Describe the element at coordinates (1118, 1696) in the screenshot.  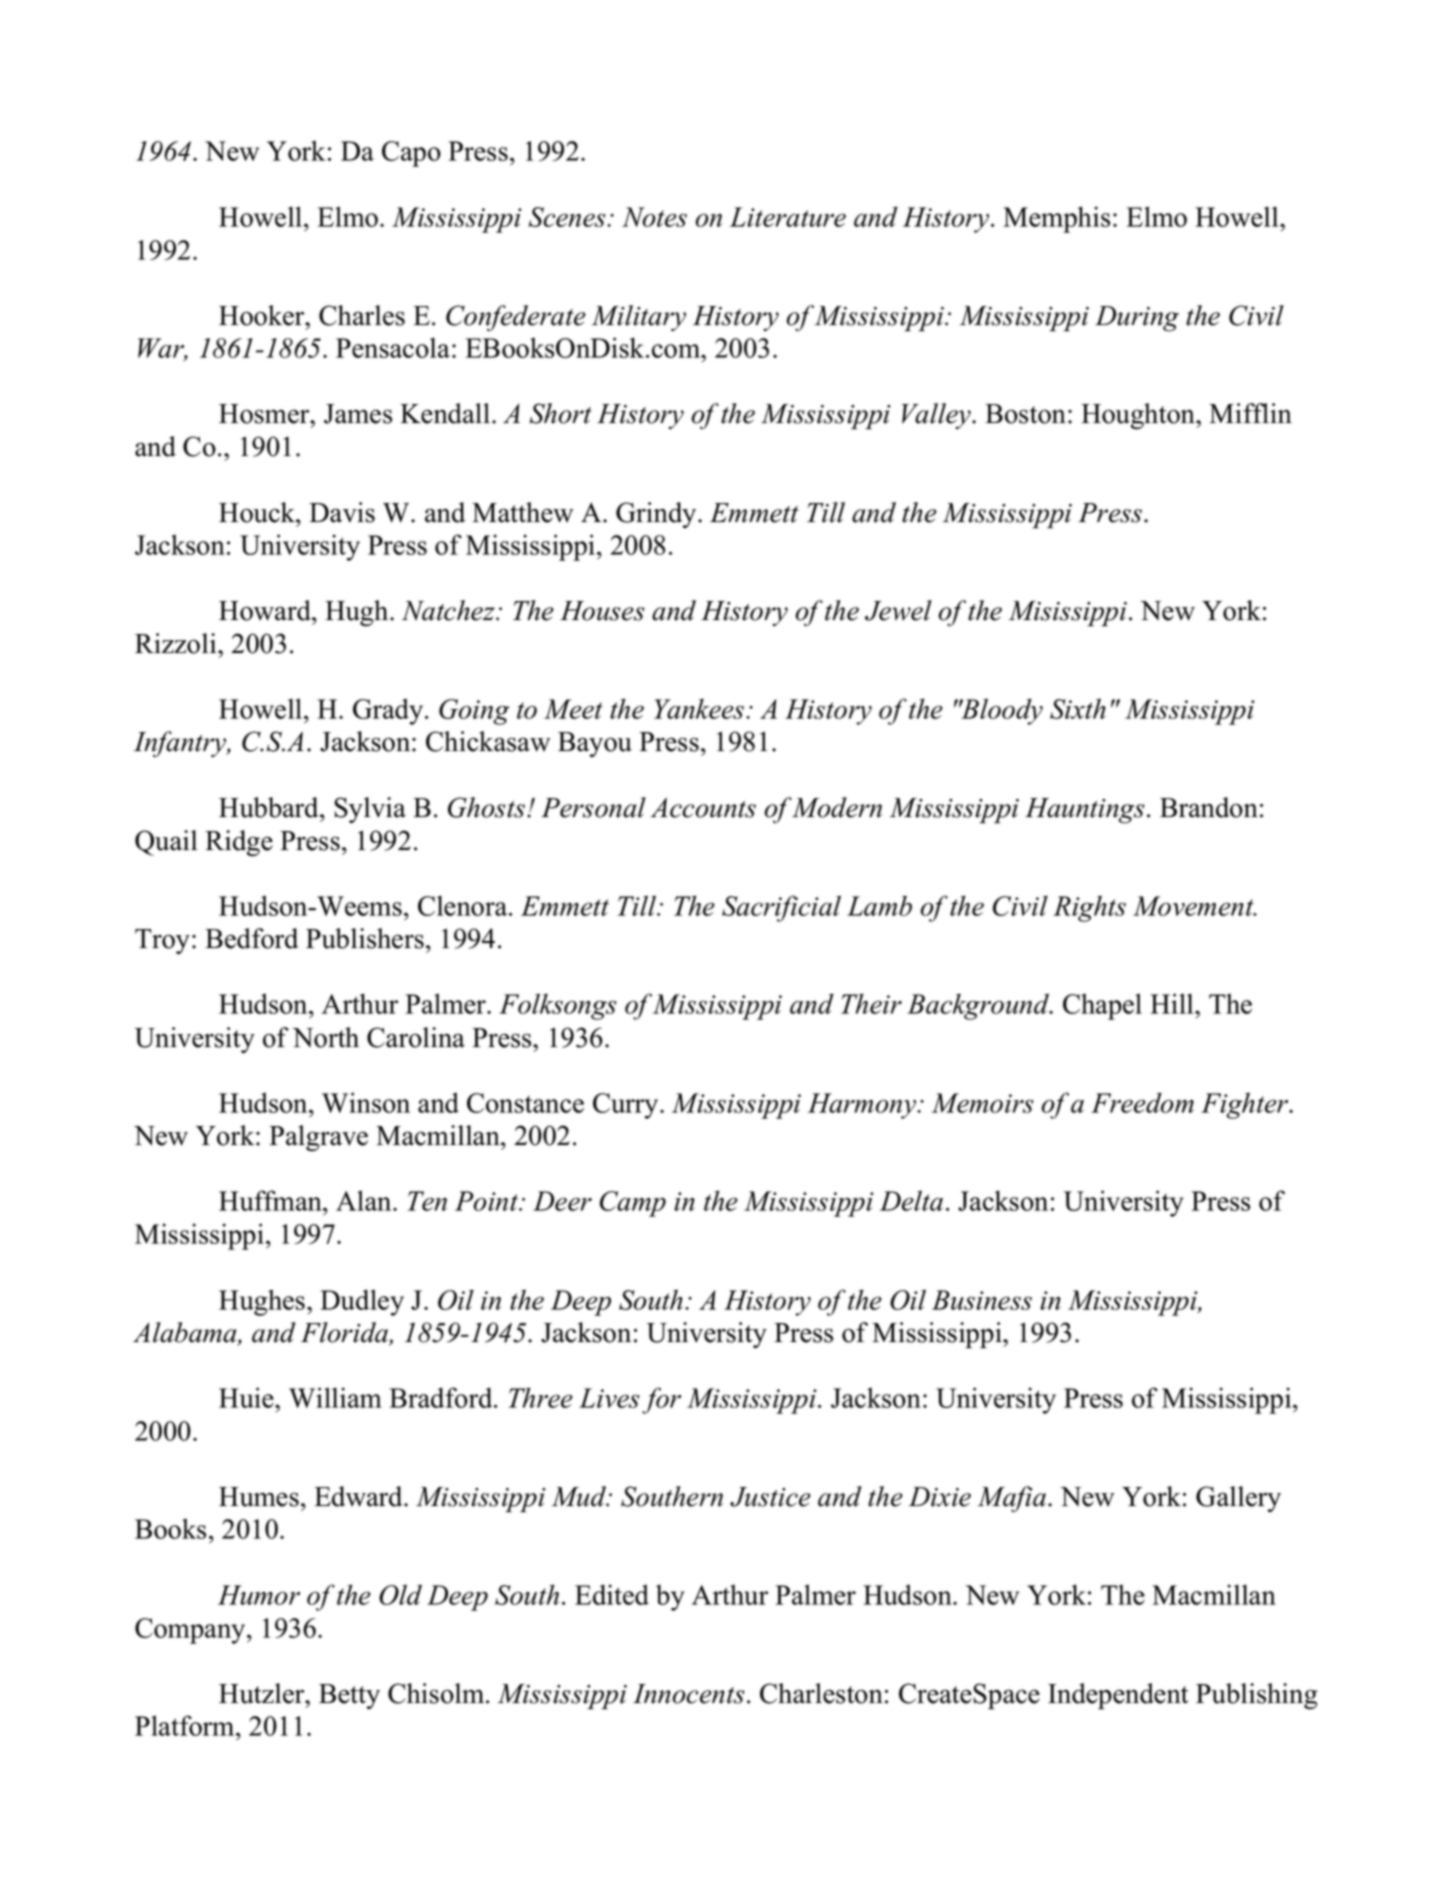
I see `Independent` at that location.
